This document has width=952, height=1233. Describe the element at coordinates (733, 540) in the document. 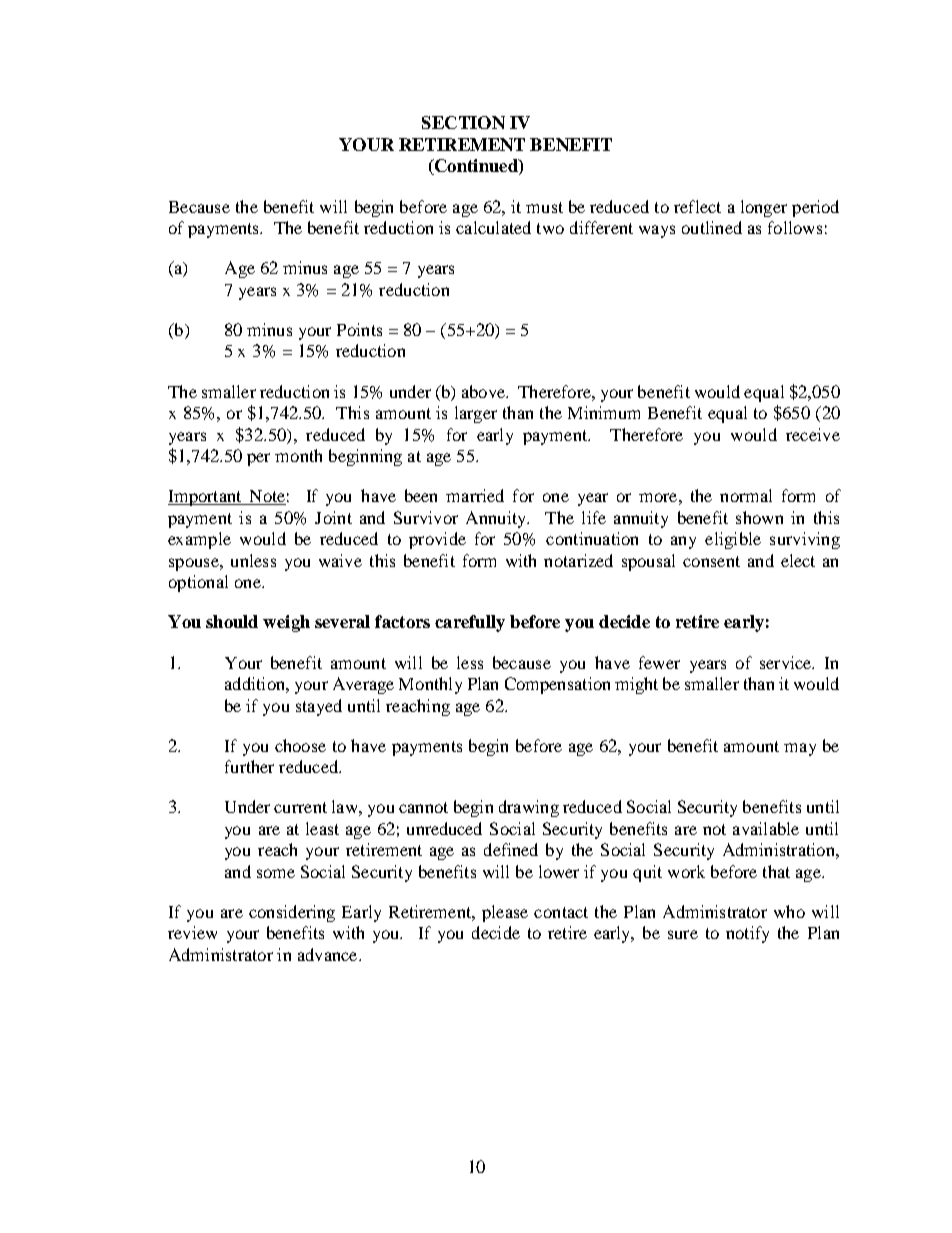

I see `eligible` at that location.
